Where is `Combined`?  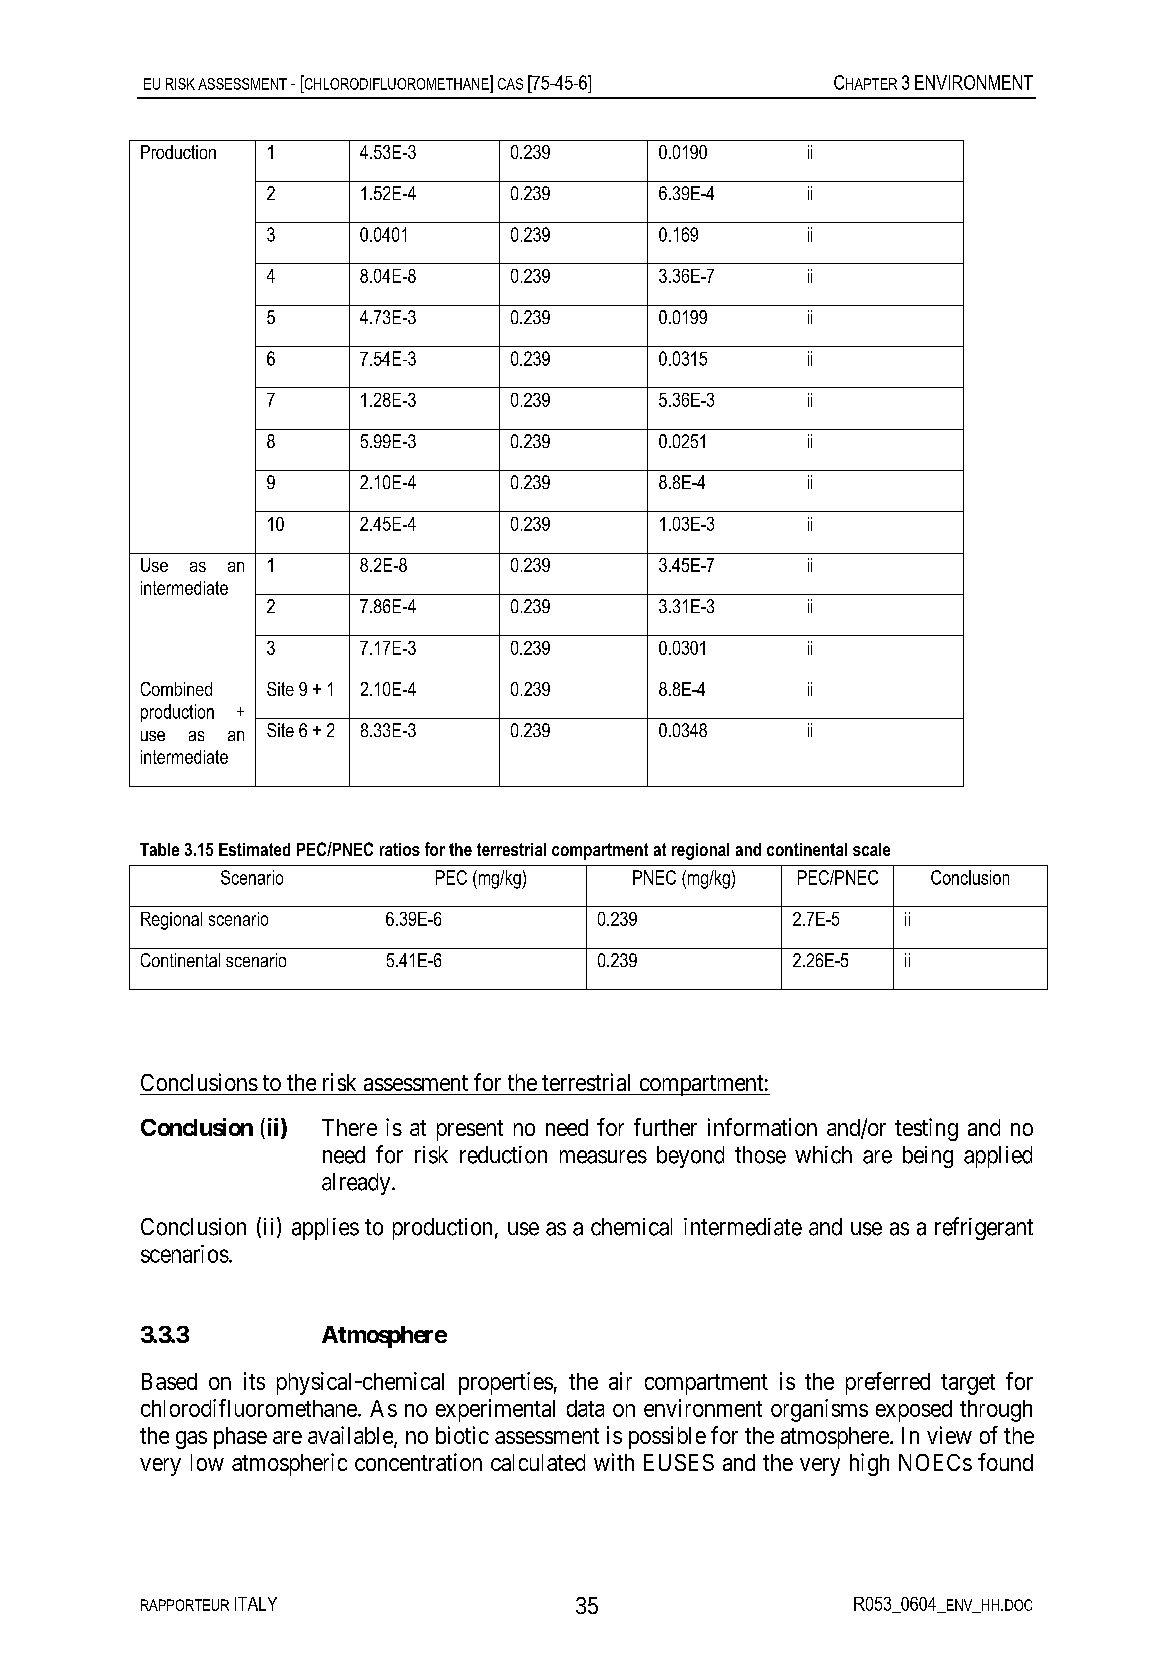 Combined is located at coordinates (176, 689).
